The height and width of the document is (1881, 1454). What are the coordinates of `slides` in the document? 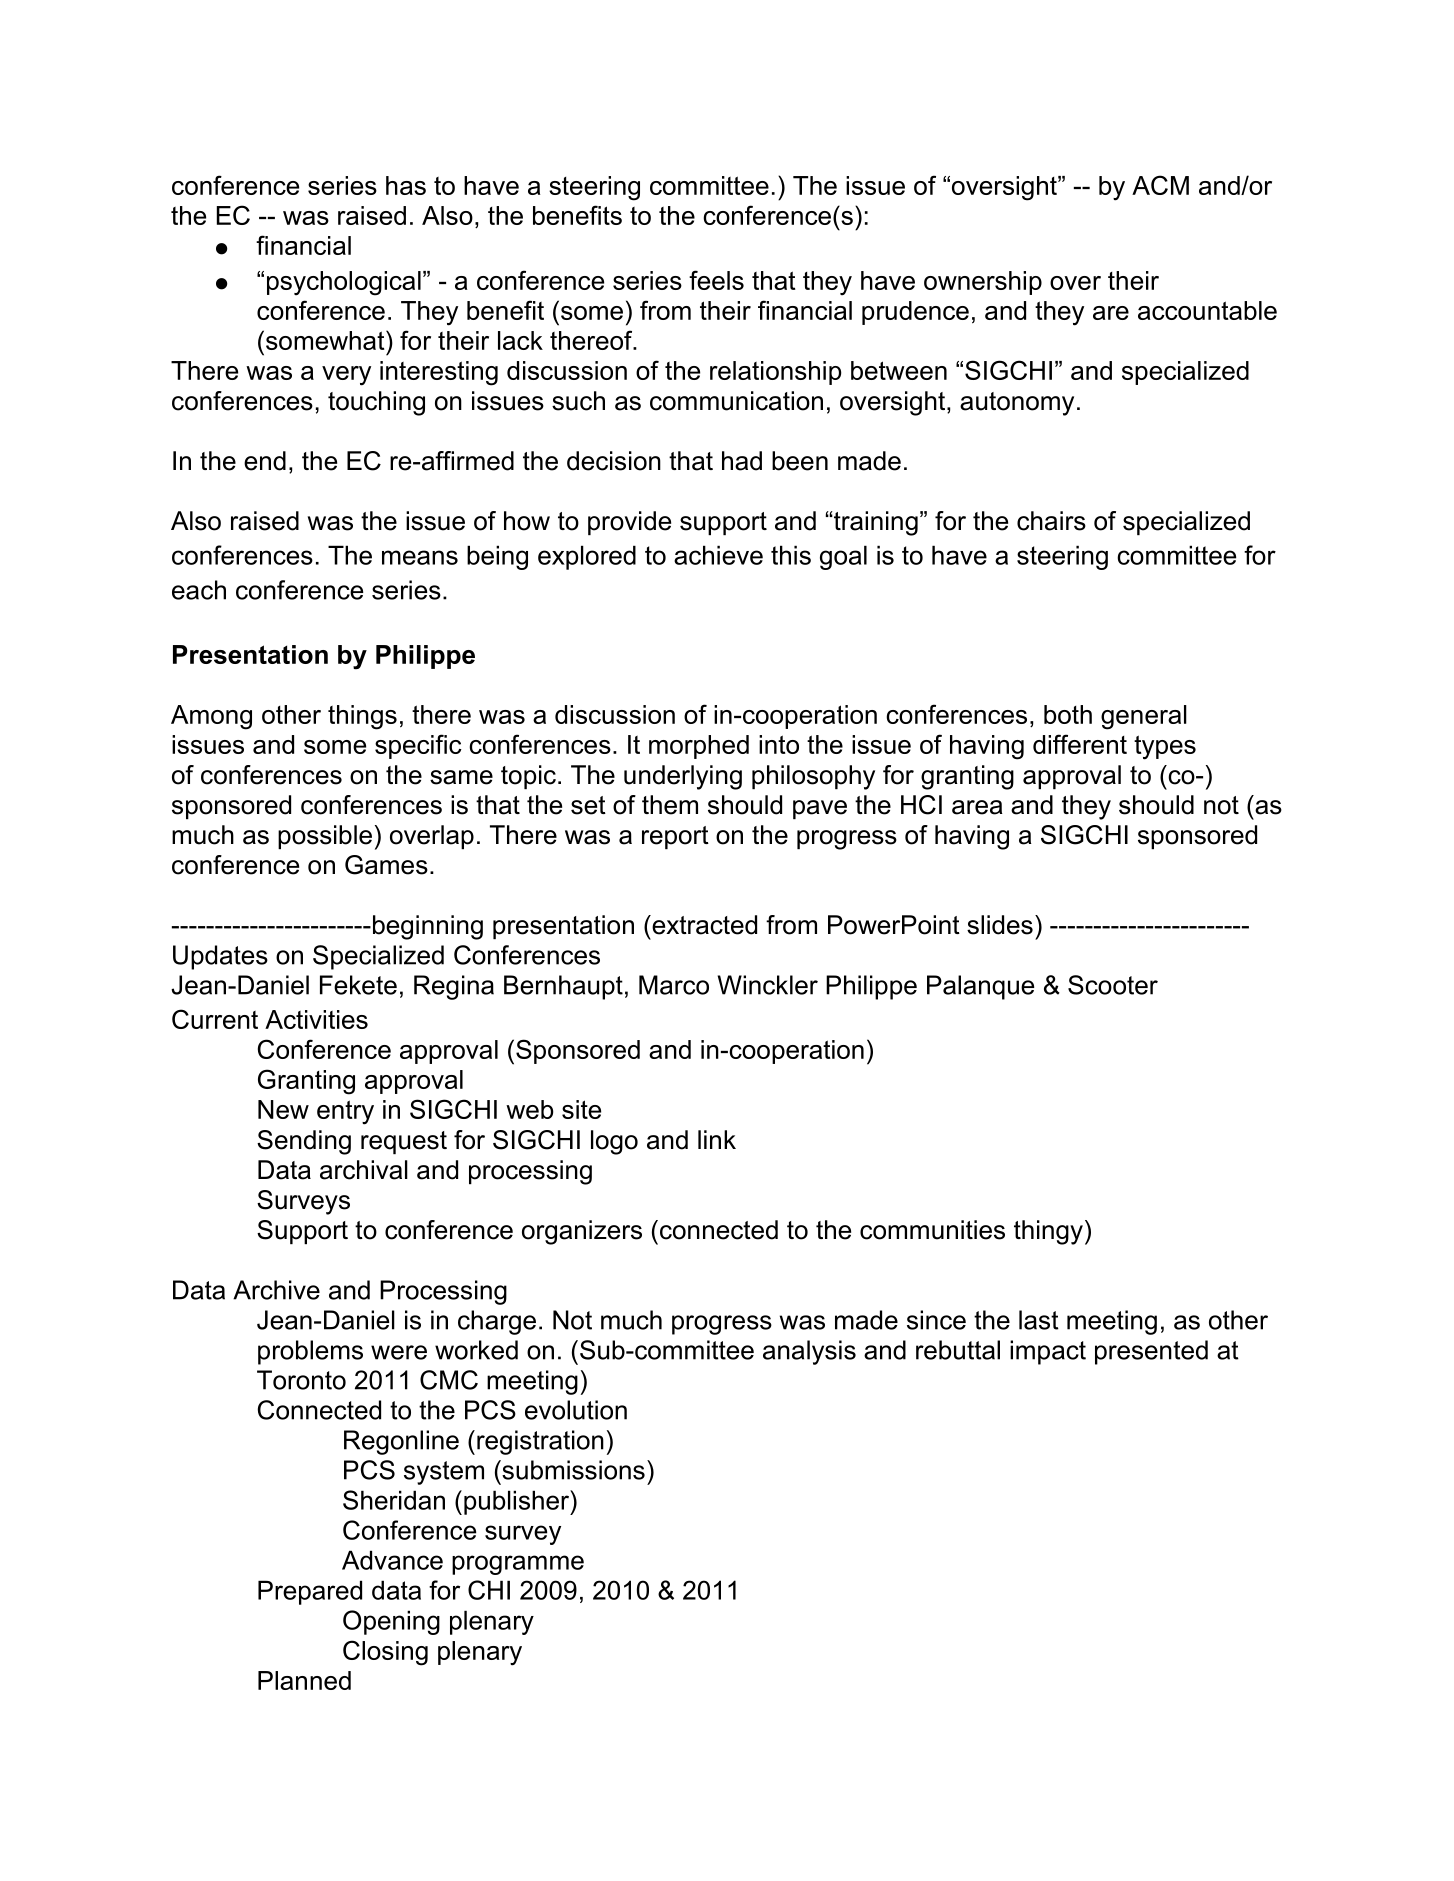 It's located at (1000, 925).
